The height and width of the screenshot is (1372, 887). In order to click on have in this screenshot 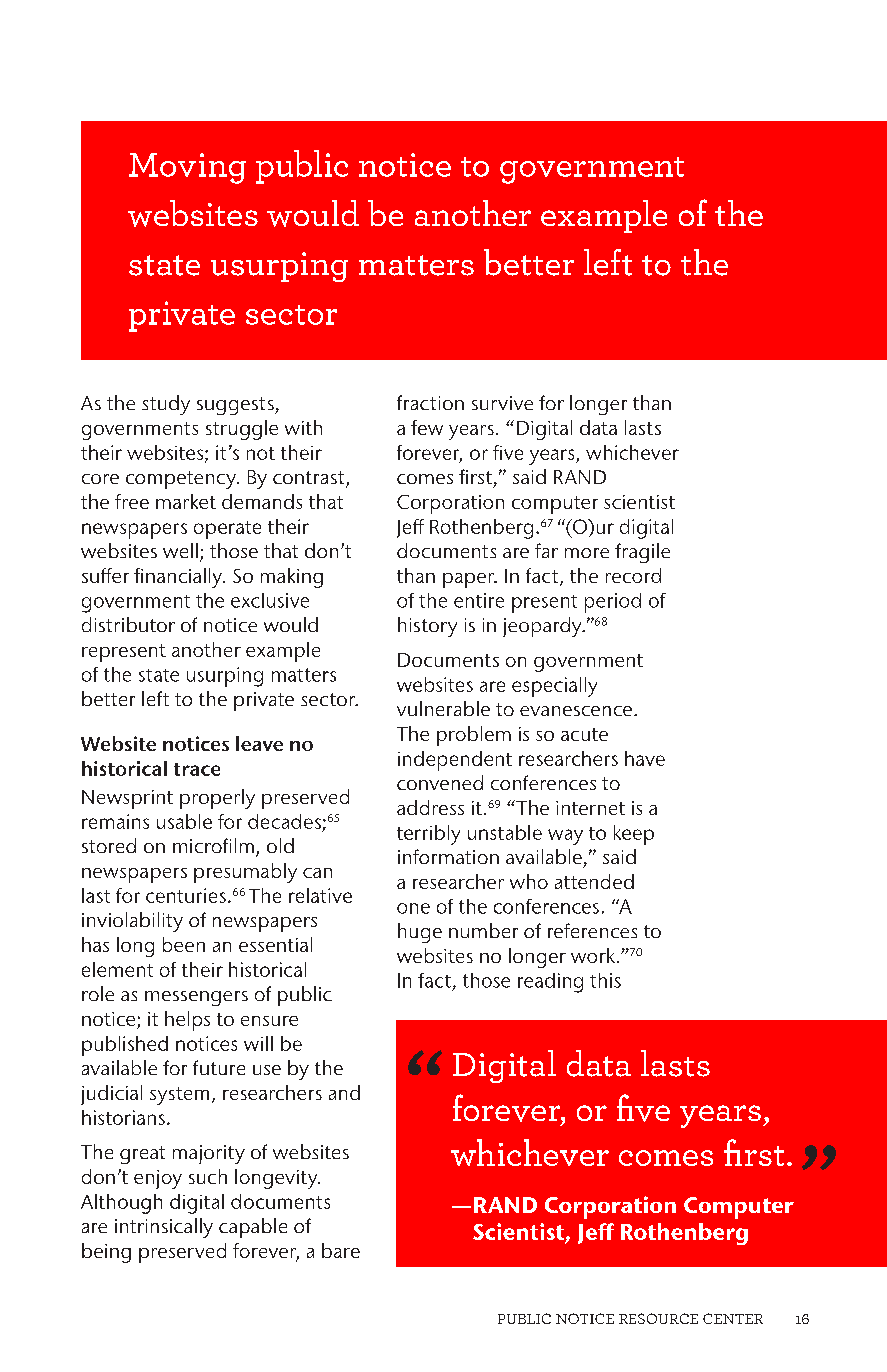, I will do `click(645, 758)`.
